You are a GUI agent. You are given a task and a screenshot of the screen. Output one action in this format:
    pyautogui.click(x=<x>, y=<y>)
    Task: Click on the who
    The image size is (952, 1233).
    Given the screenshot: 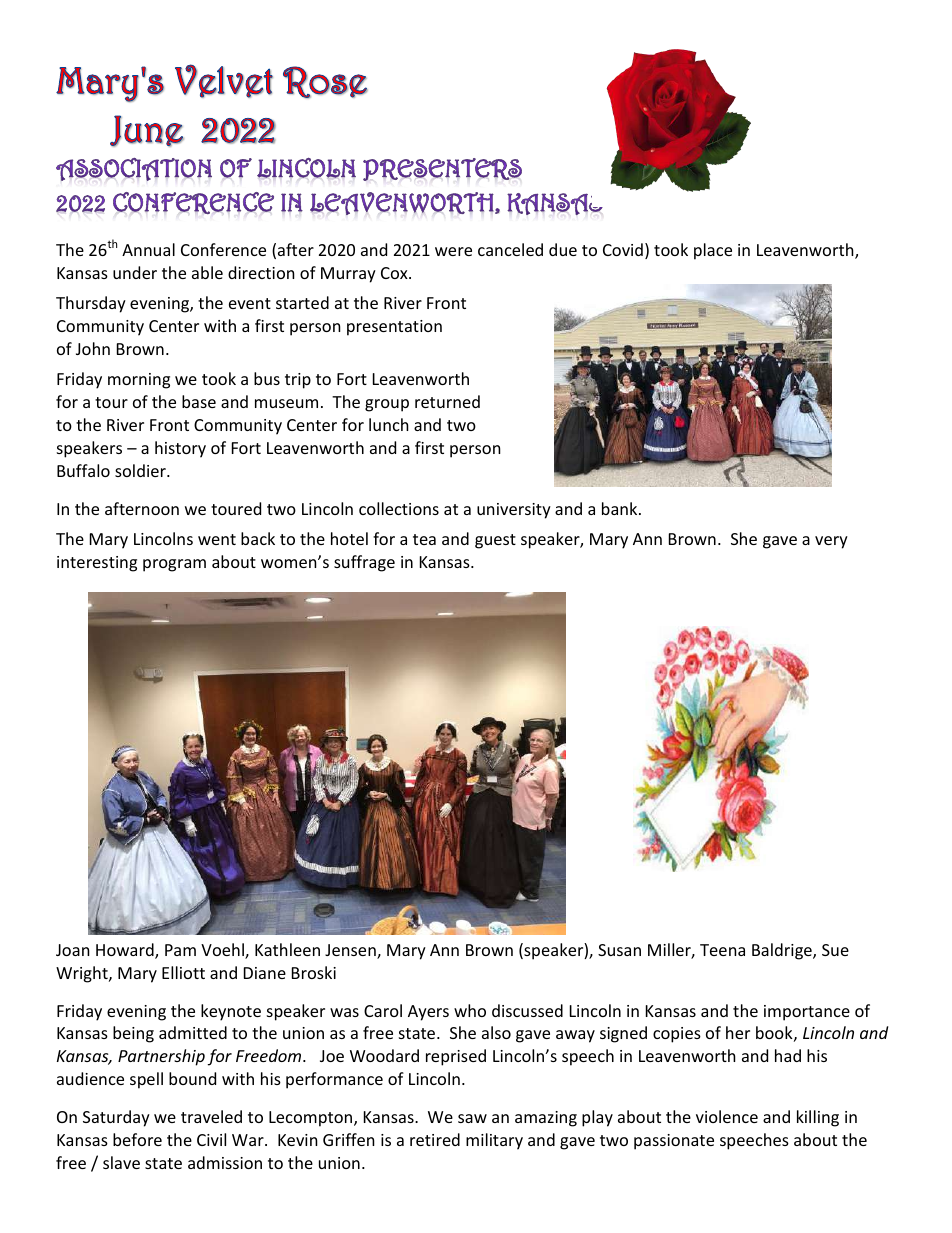 What is the action you would take?
    pyautogui.click(x=470, y=1010)
